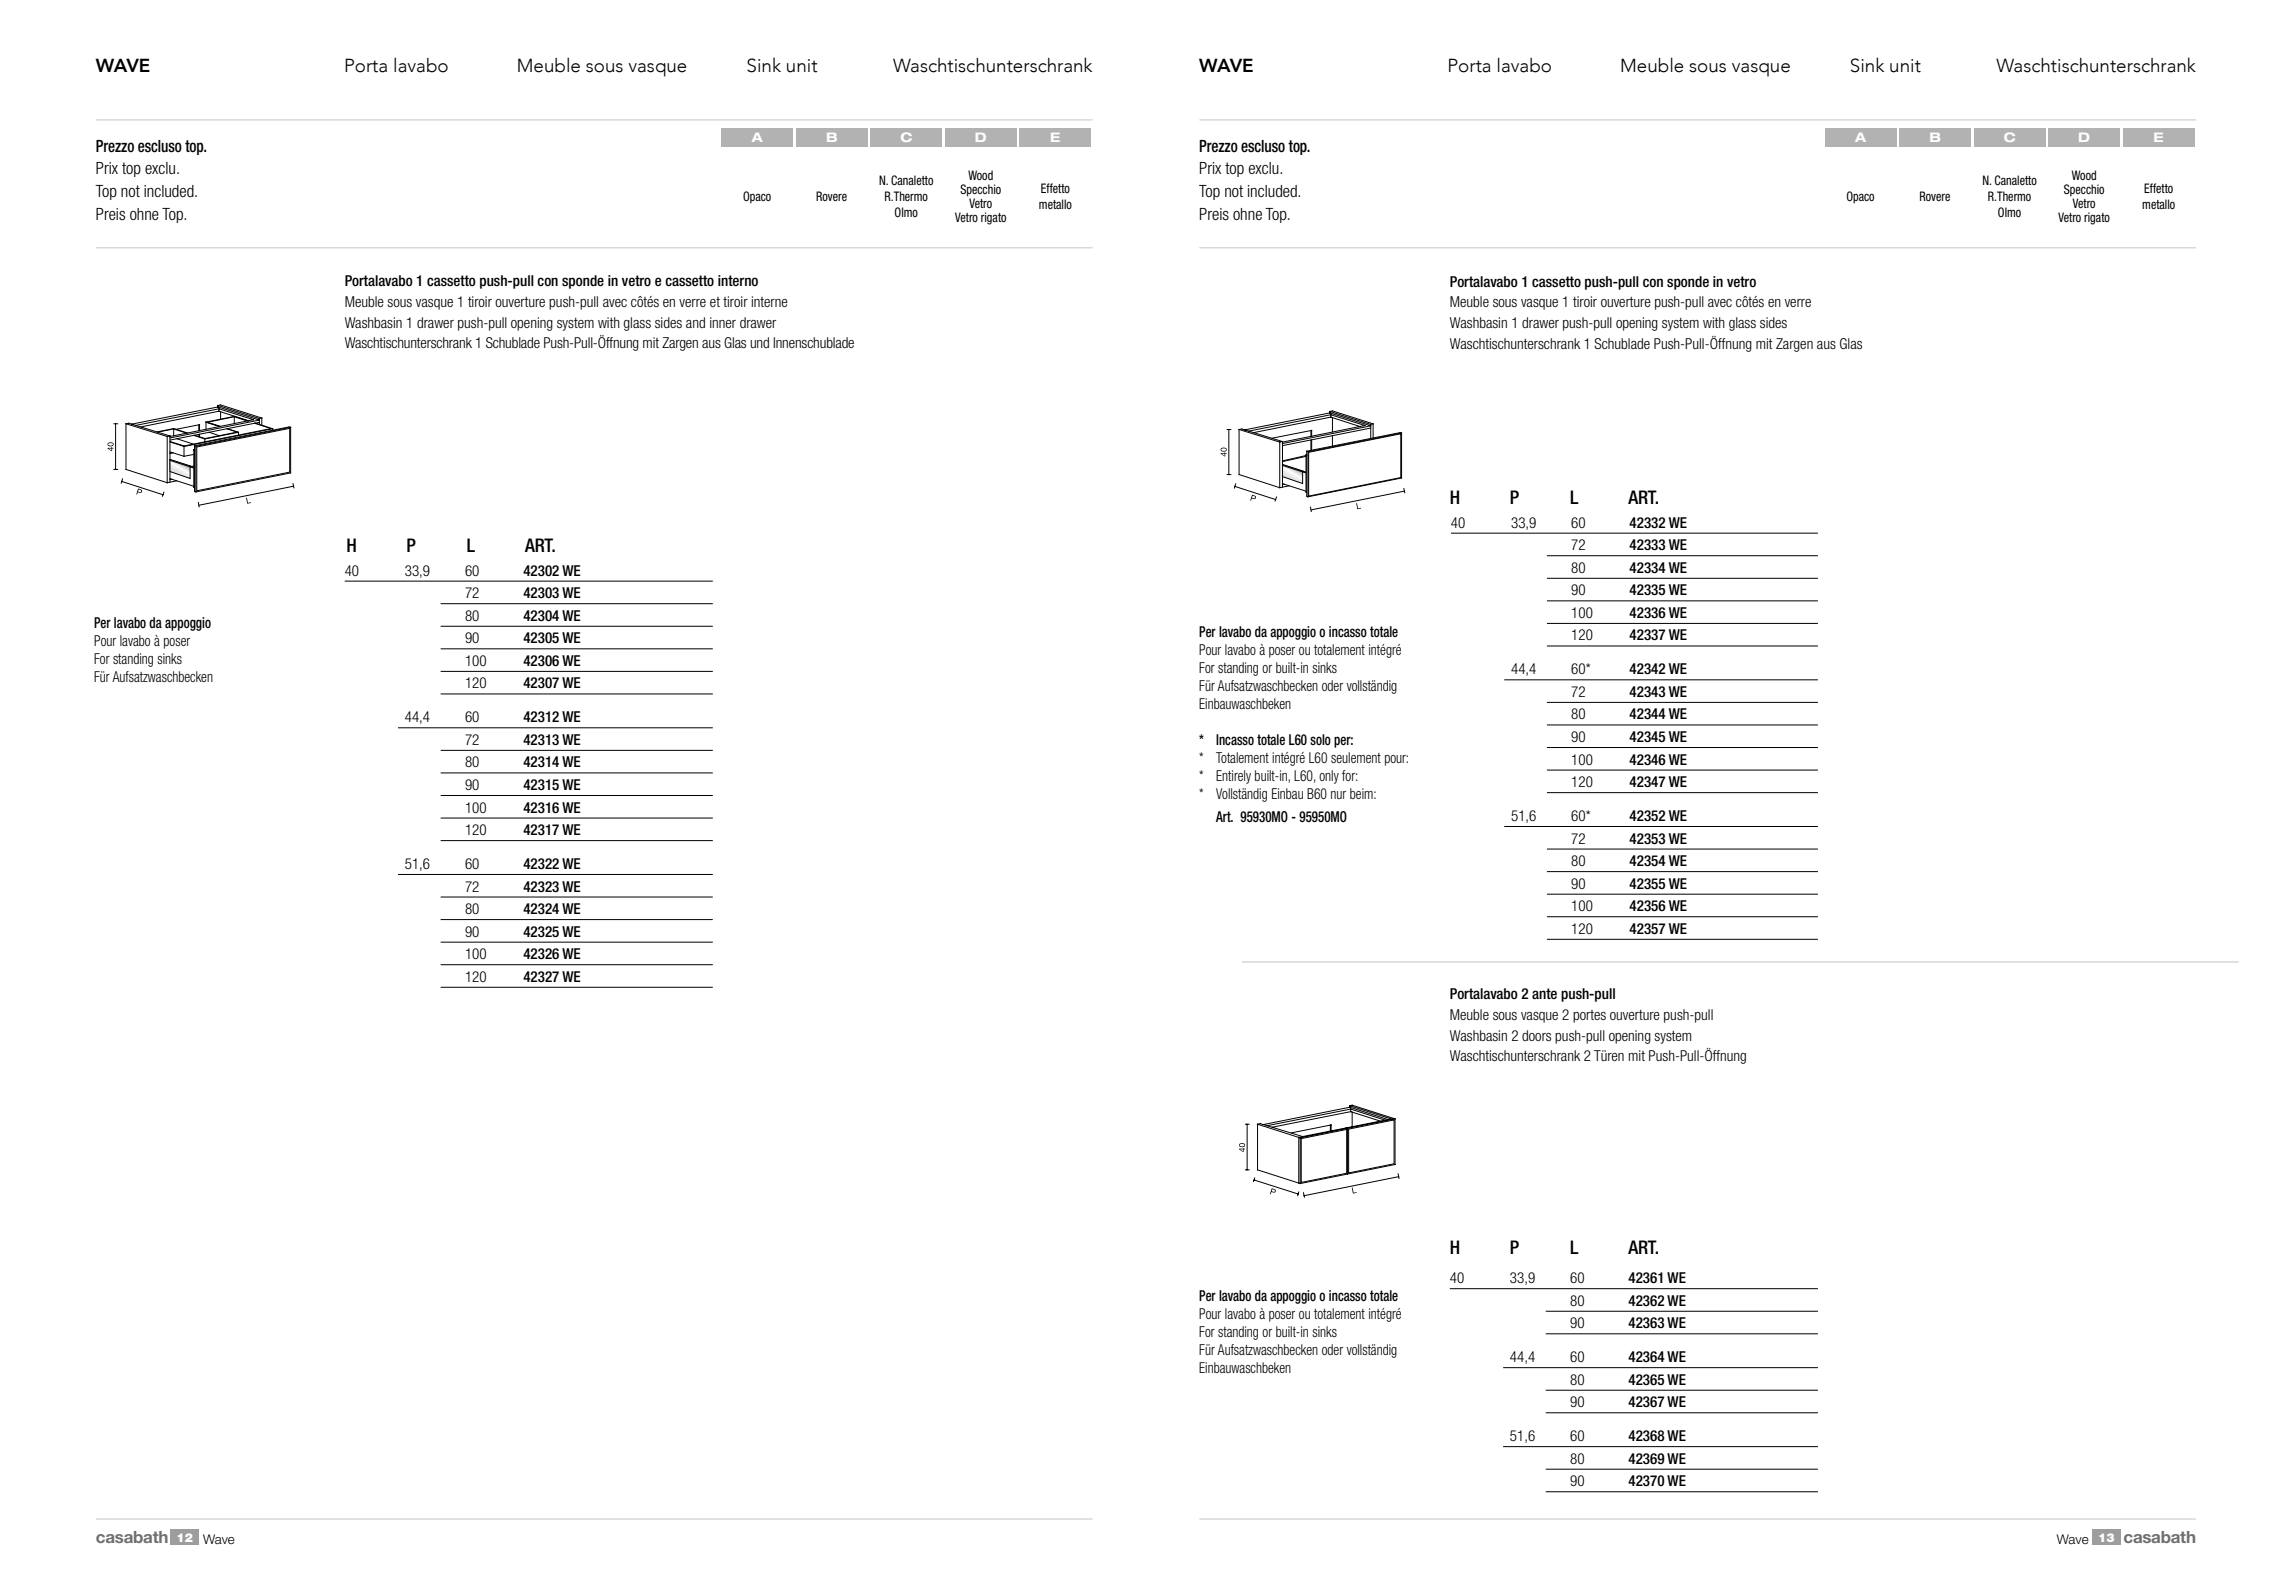 This image has height=1583, width=2292. I want to click on solo, so click(1320, 739).
